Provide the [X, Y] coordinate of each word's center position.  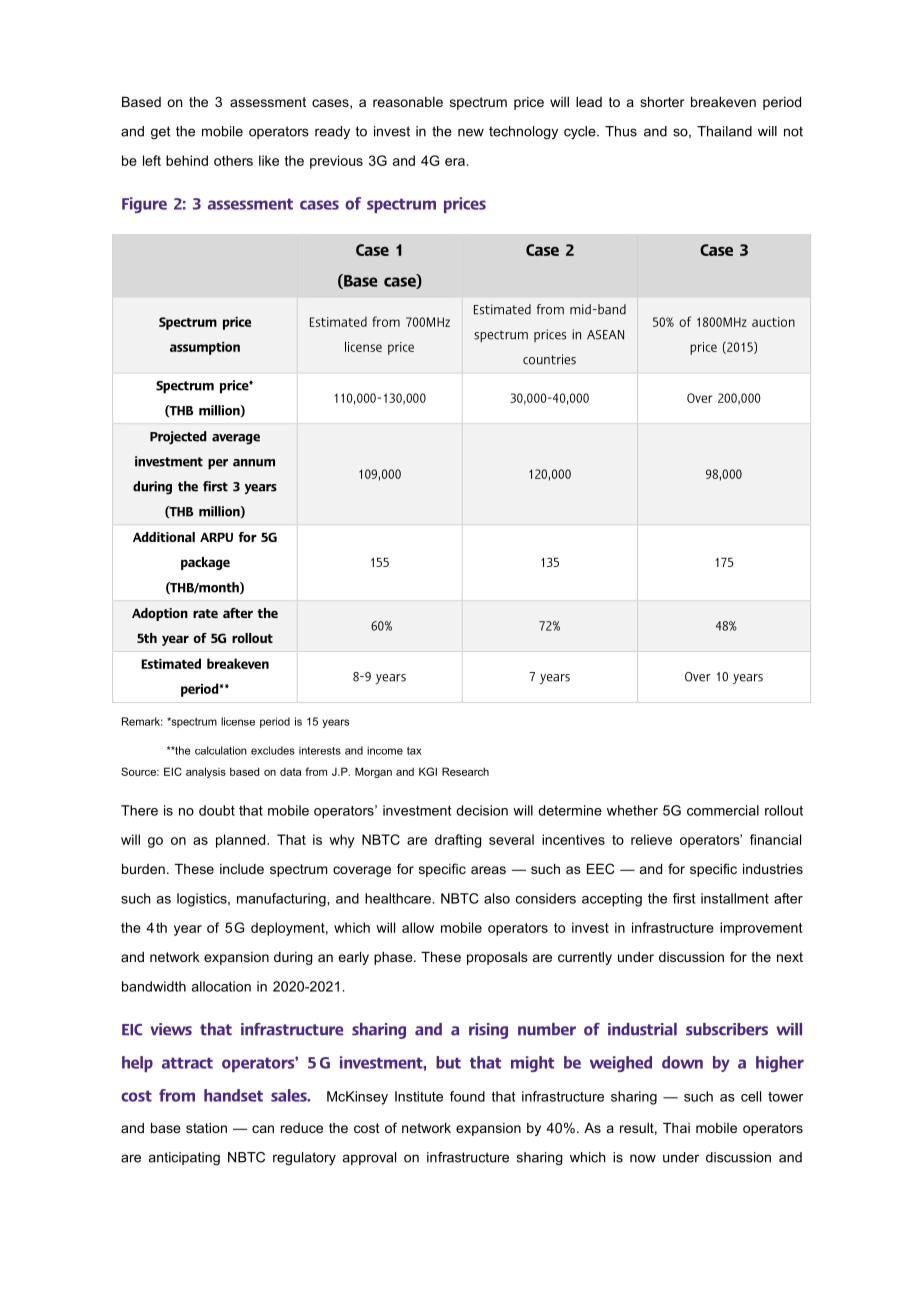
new [471, 132]
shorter [662, 102]
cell [751, 1096]
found [467, 1096]
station [206, 1128]
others [233, 160]
